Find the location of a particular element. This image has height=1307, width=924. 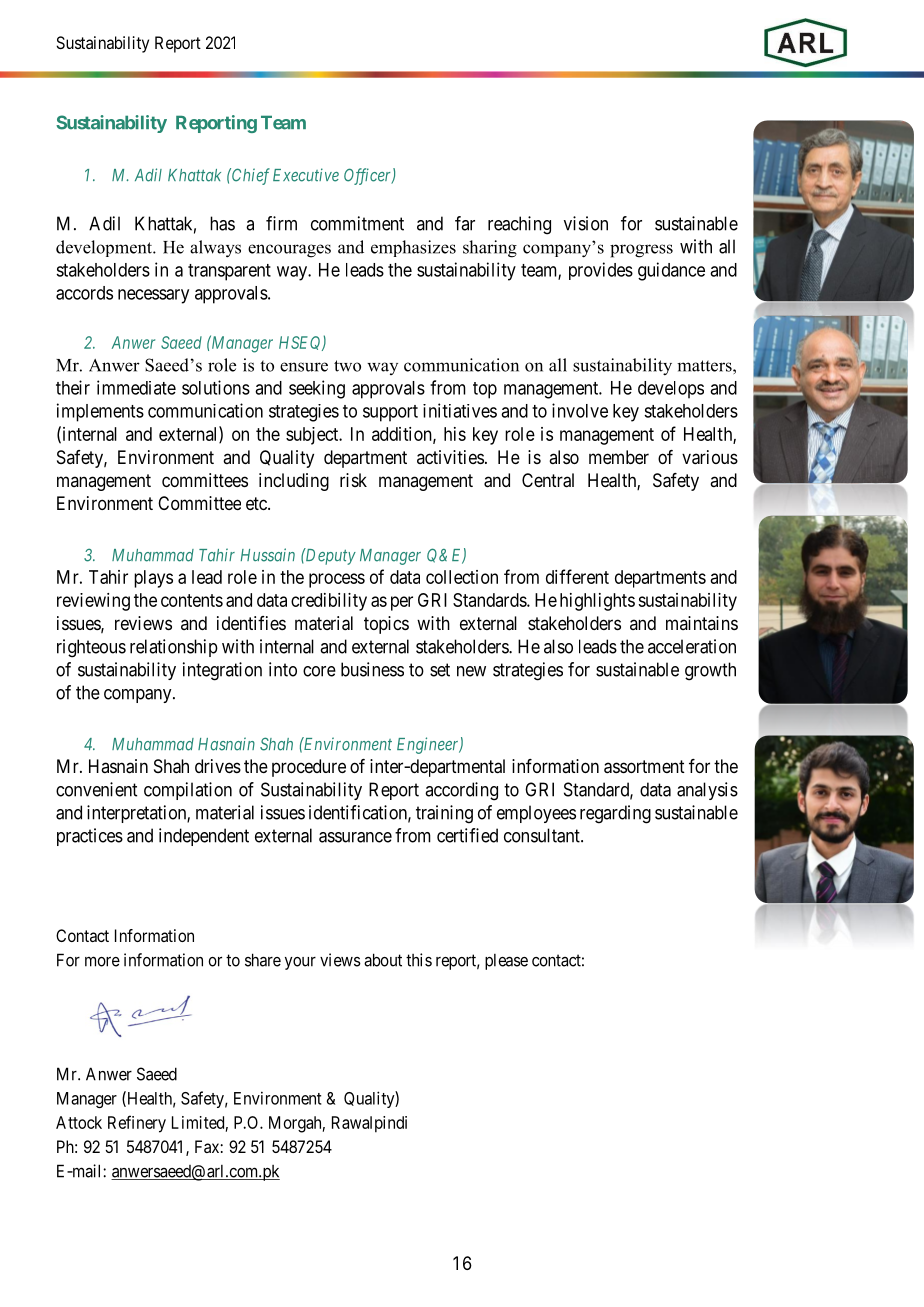

development is located at coordinates (105, 248).
